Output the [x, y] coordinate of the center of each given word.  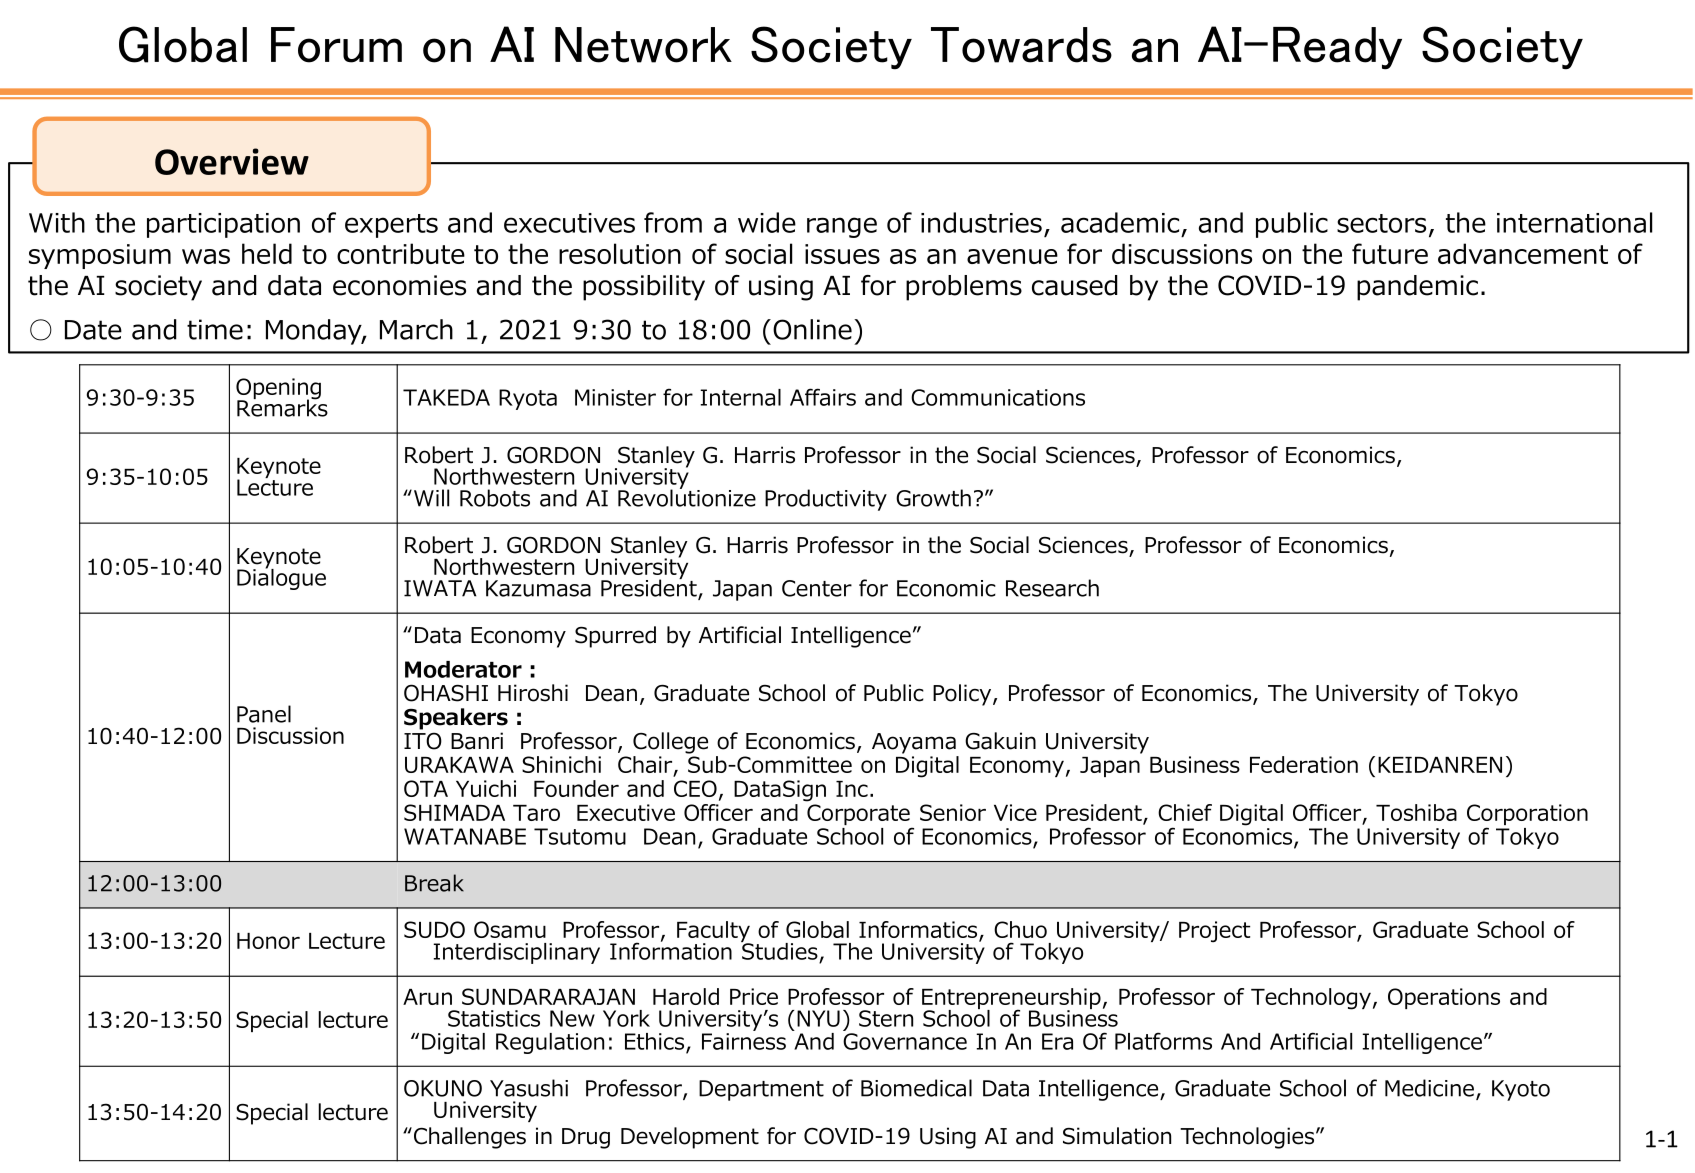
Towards [1021, 45]
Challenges [468, 1138]
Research [1052, 588]
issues [842, 254]
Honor [268, 941]
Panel [264, 714]
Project [1214, 931]
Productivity [826, 500]
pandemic [1417, 288]
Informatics [919, 931]
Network [643, 45]
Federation [1304, 764]
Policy [963, 695]
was [206, 256]
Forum [336, 45]
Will [431, 498]
